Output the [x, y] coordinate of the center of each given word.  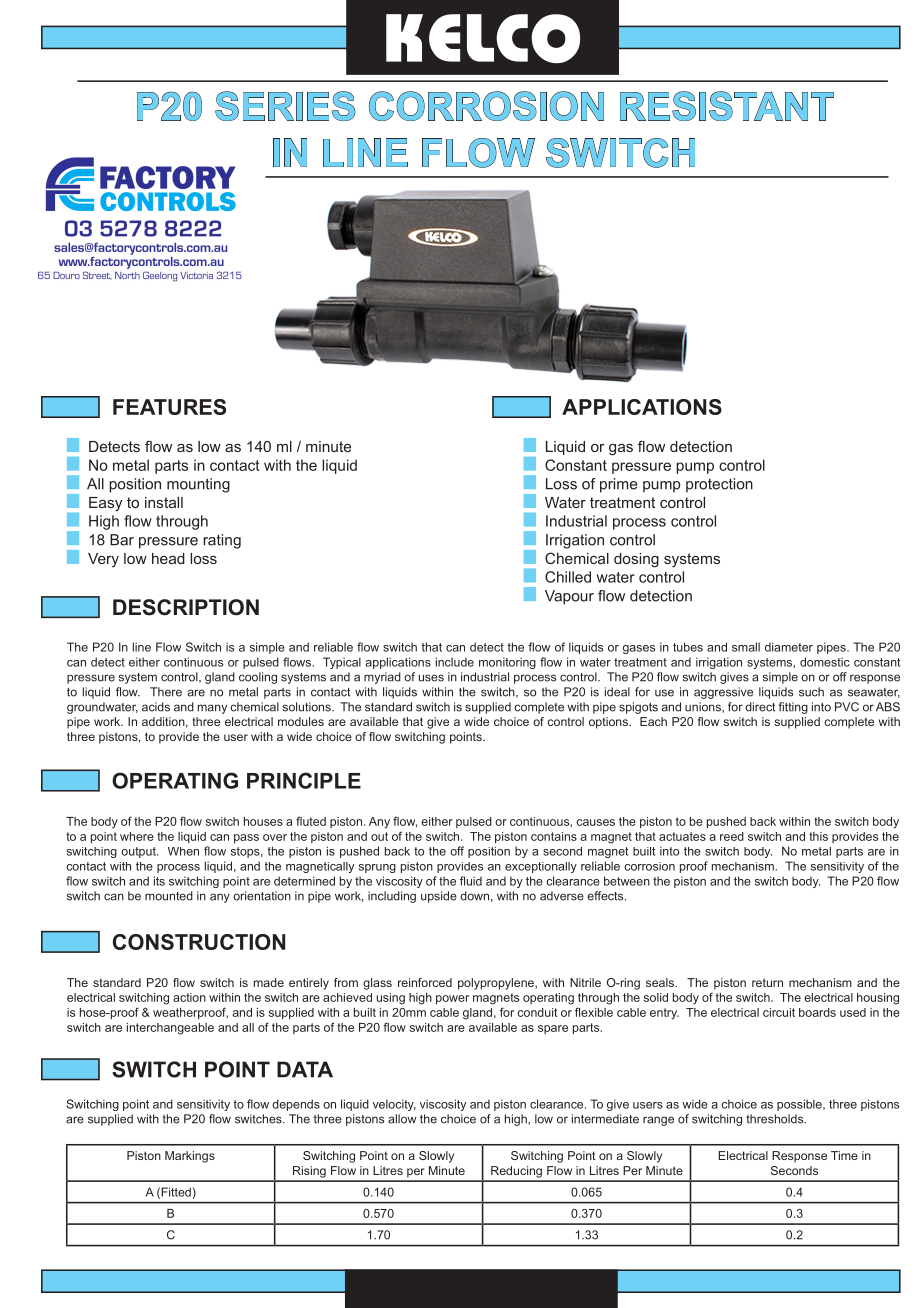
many [212, 709]
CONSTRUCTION [199, 942]
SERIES [285, 106]
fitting [793, 708]
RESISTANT [727, 106]
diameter [789, 647]
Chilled [568, 577]
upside [439, 897]
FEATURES [169, 407]
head [168, 558]
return [767, 982]
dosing [636, 560]
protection [719, 485]
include [455, 662]
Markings [190, 1157]
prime [618, 485]
